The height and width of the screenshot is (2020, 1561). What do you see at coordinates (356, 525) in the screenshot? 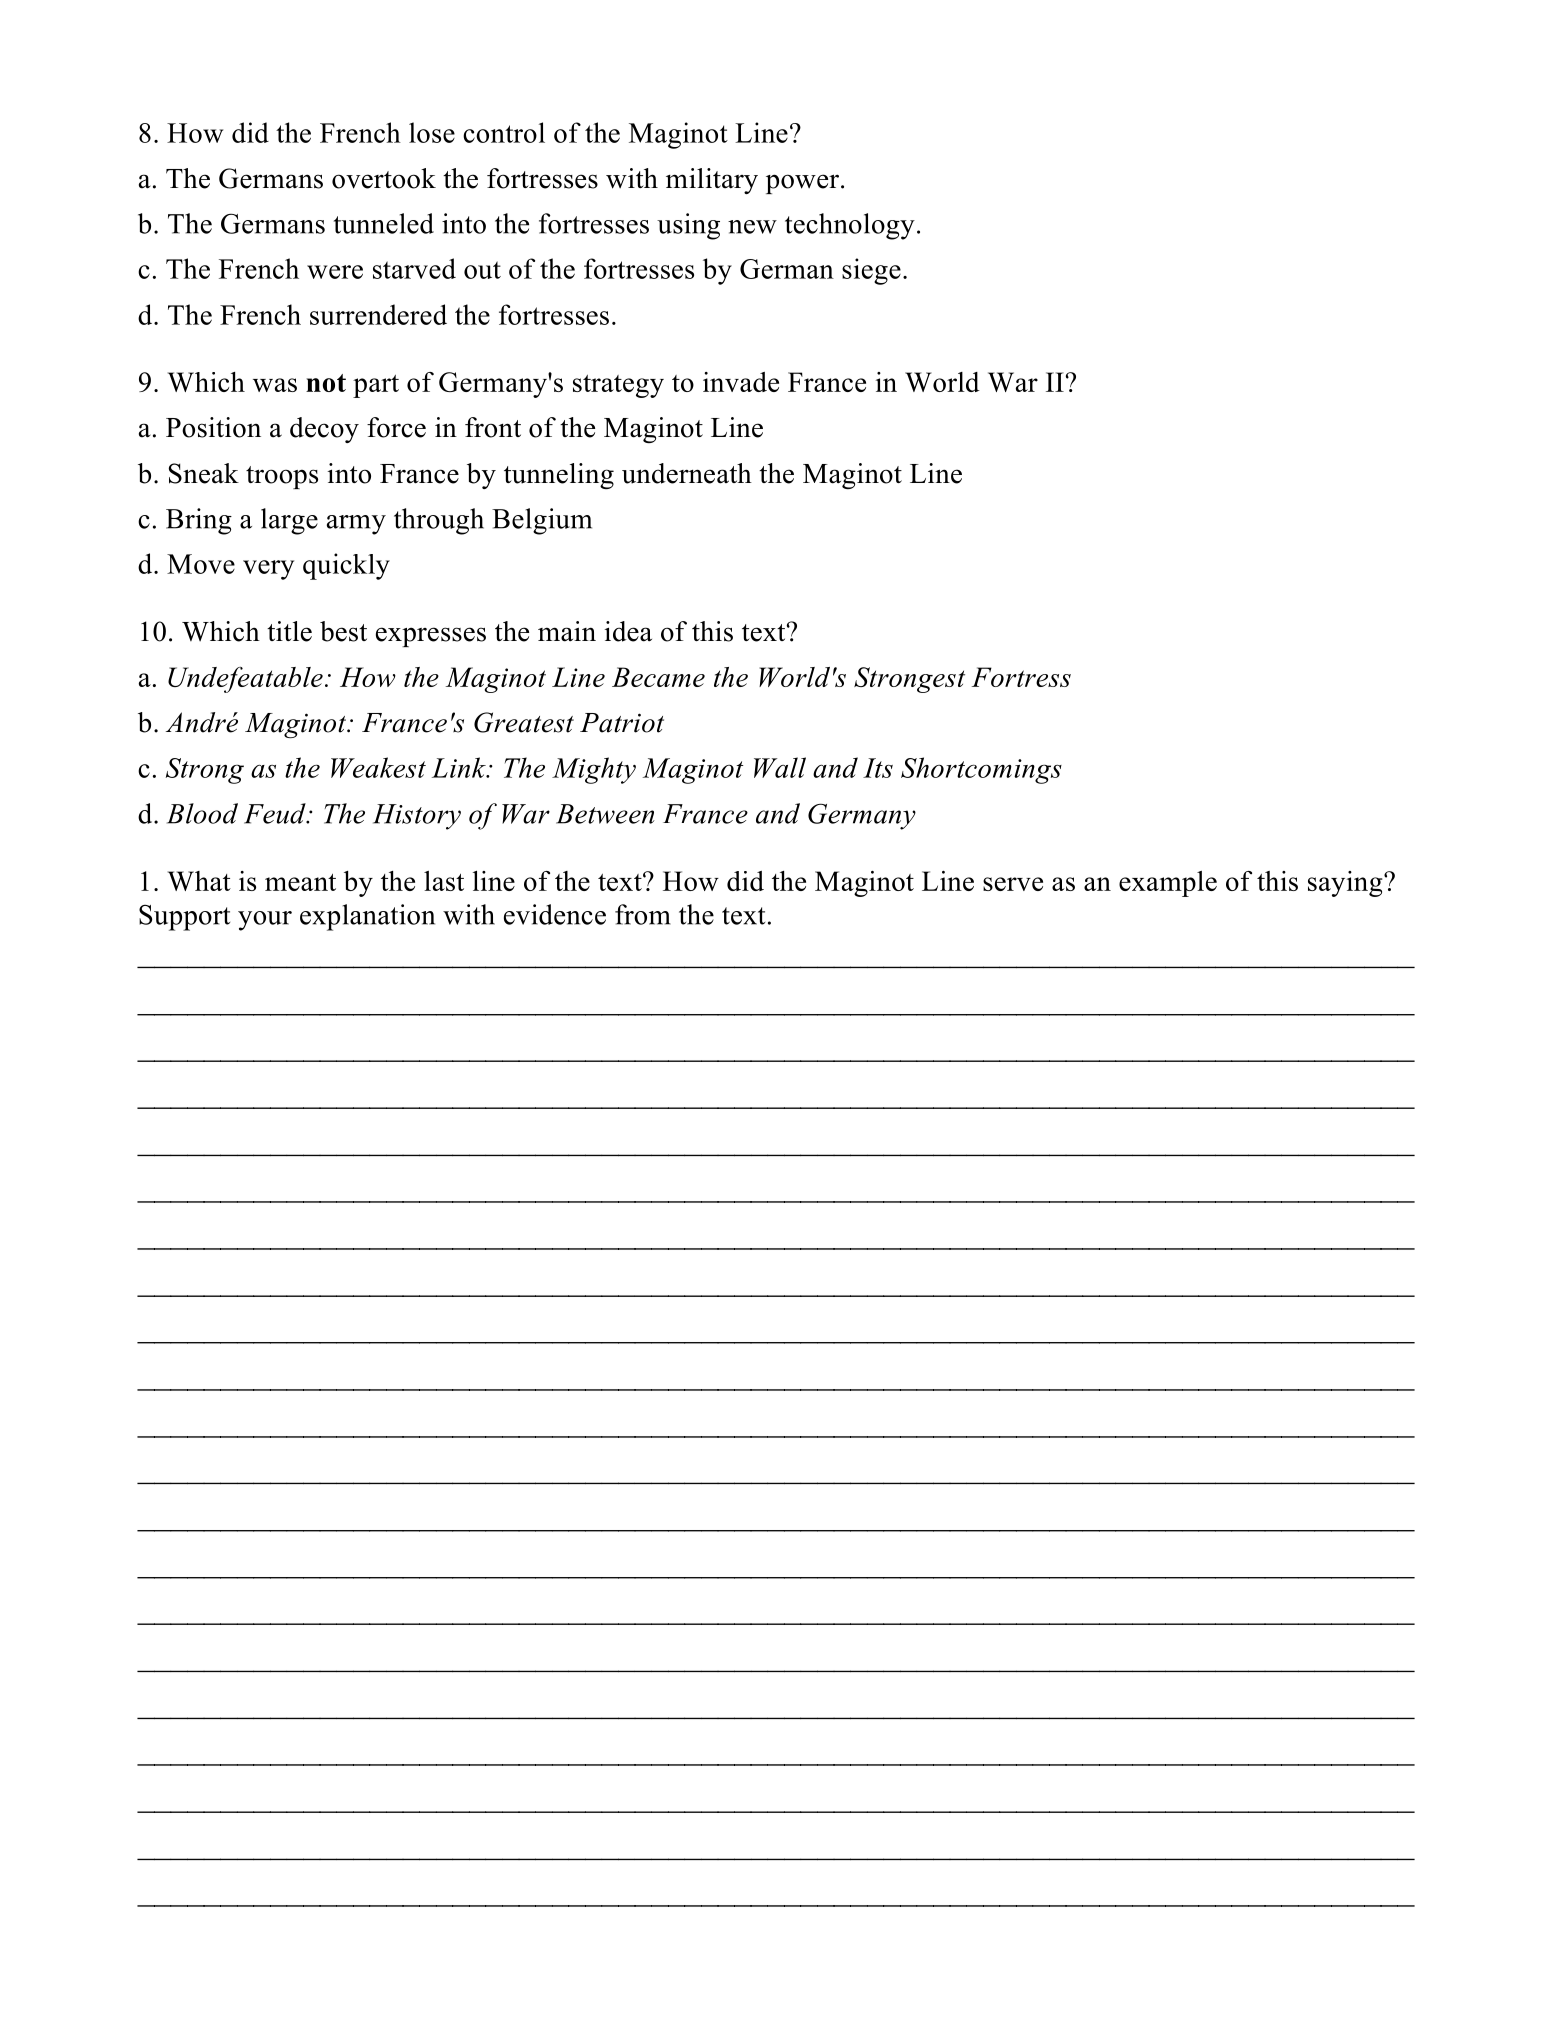
I see `army` at bounding box center [356, 525].
